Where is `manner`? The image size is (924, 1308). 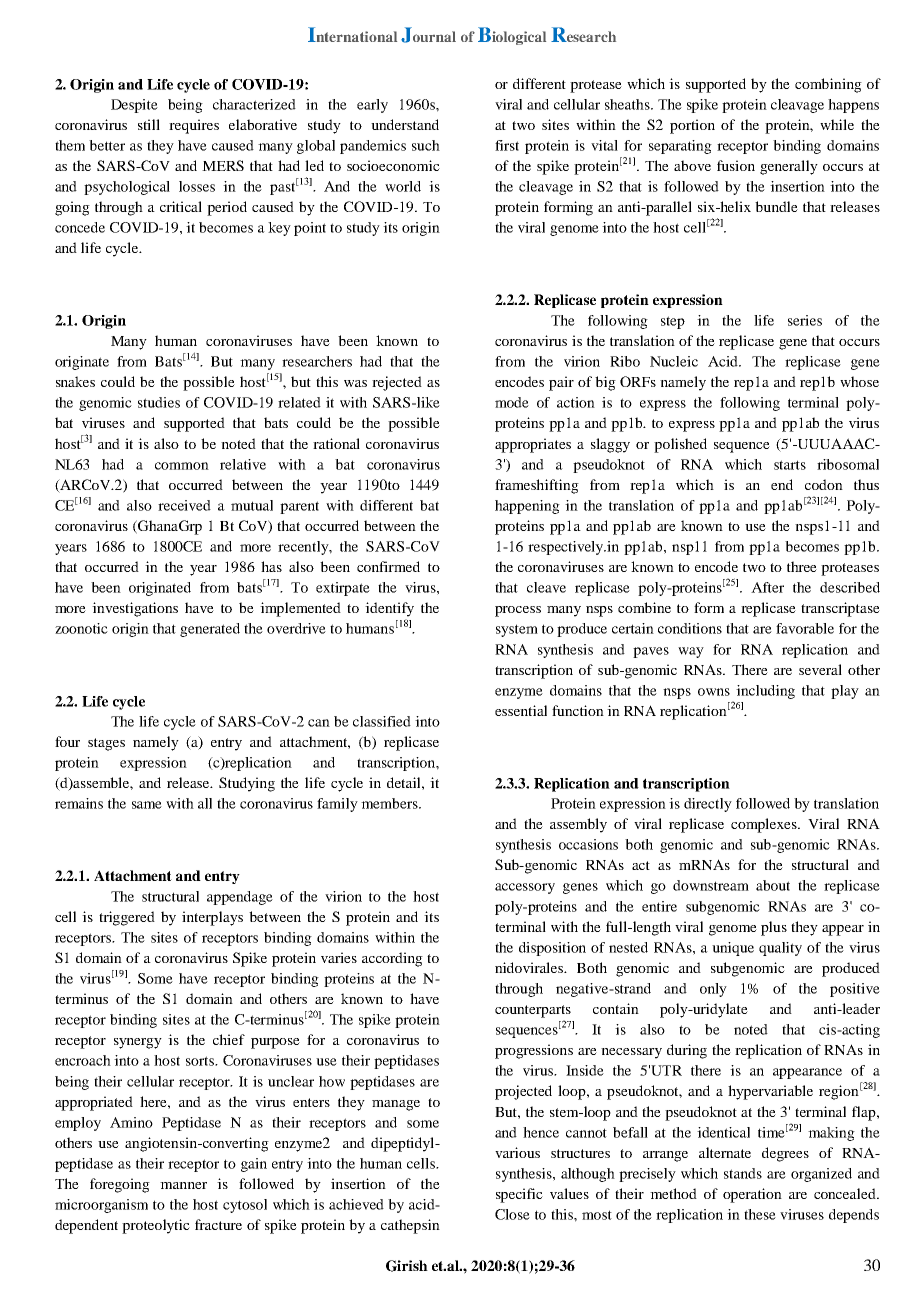 manner is located at coordinates (183, 1185).
